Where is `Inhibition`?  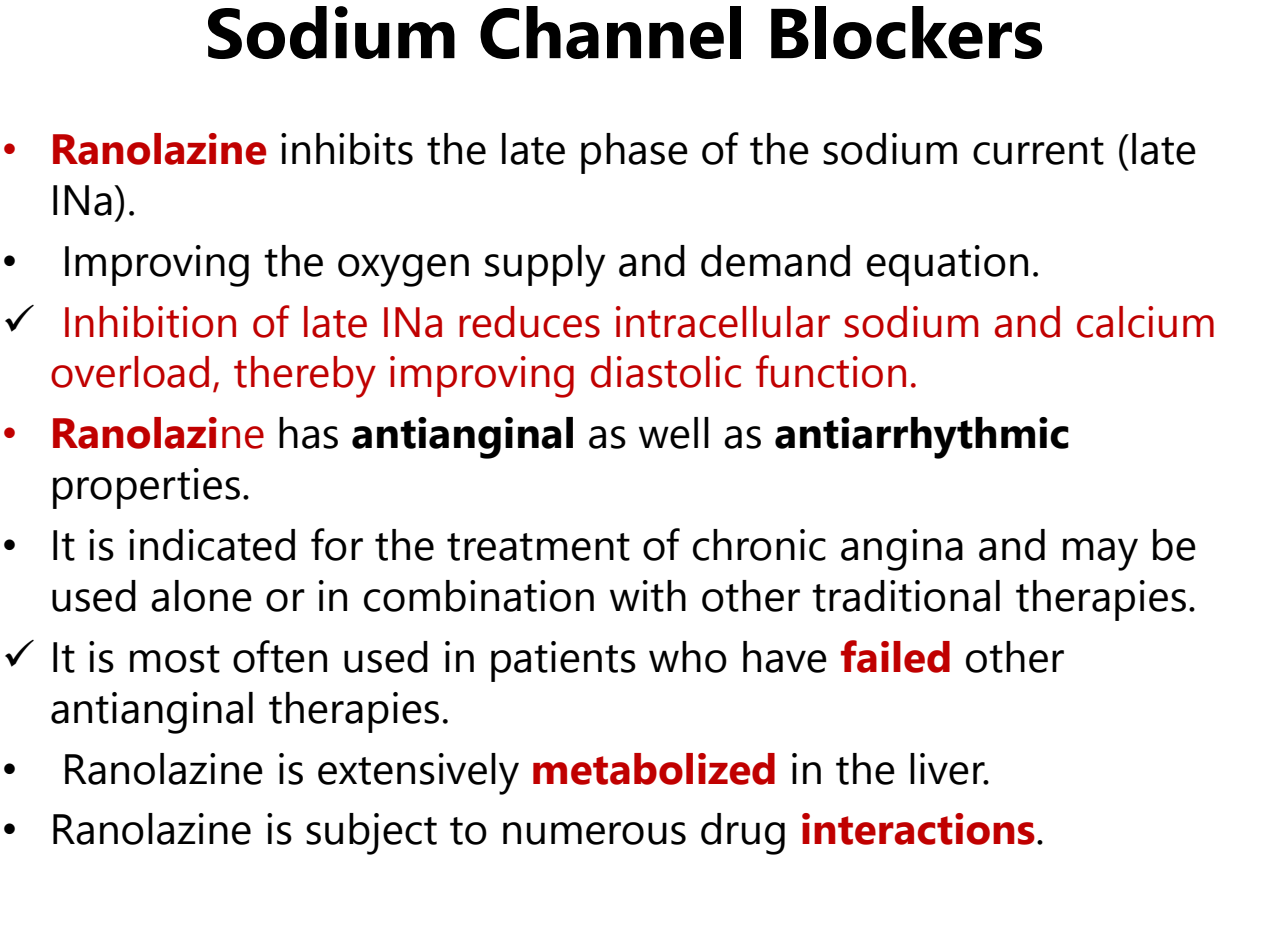
Inhibition is located at coordinates (150, 322).
